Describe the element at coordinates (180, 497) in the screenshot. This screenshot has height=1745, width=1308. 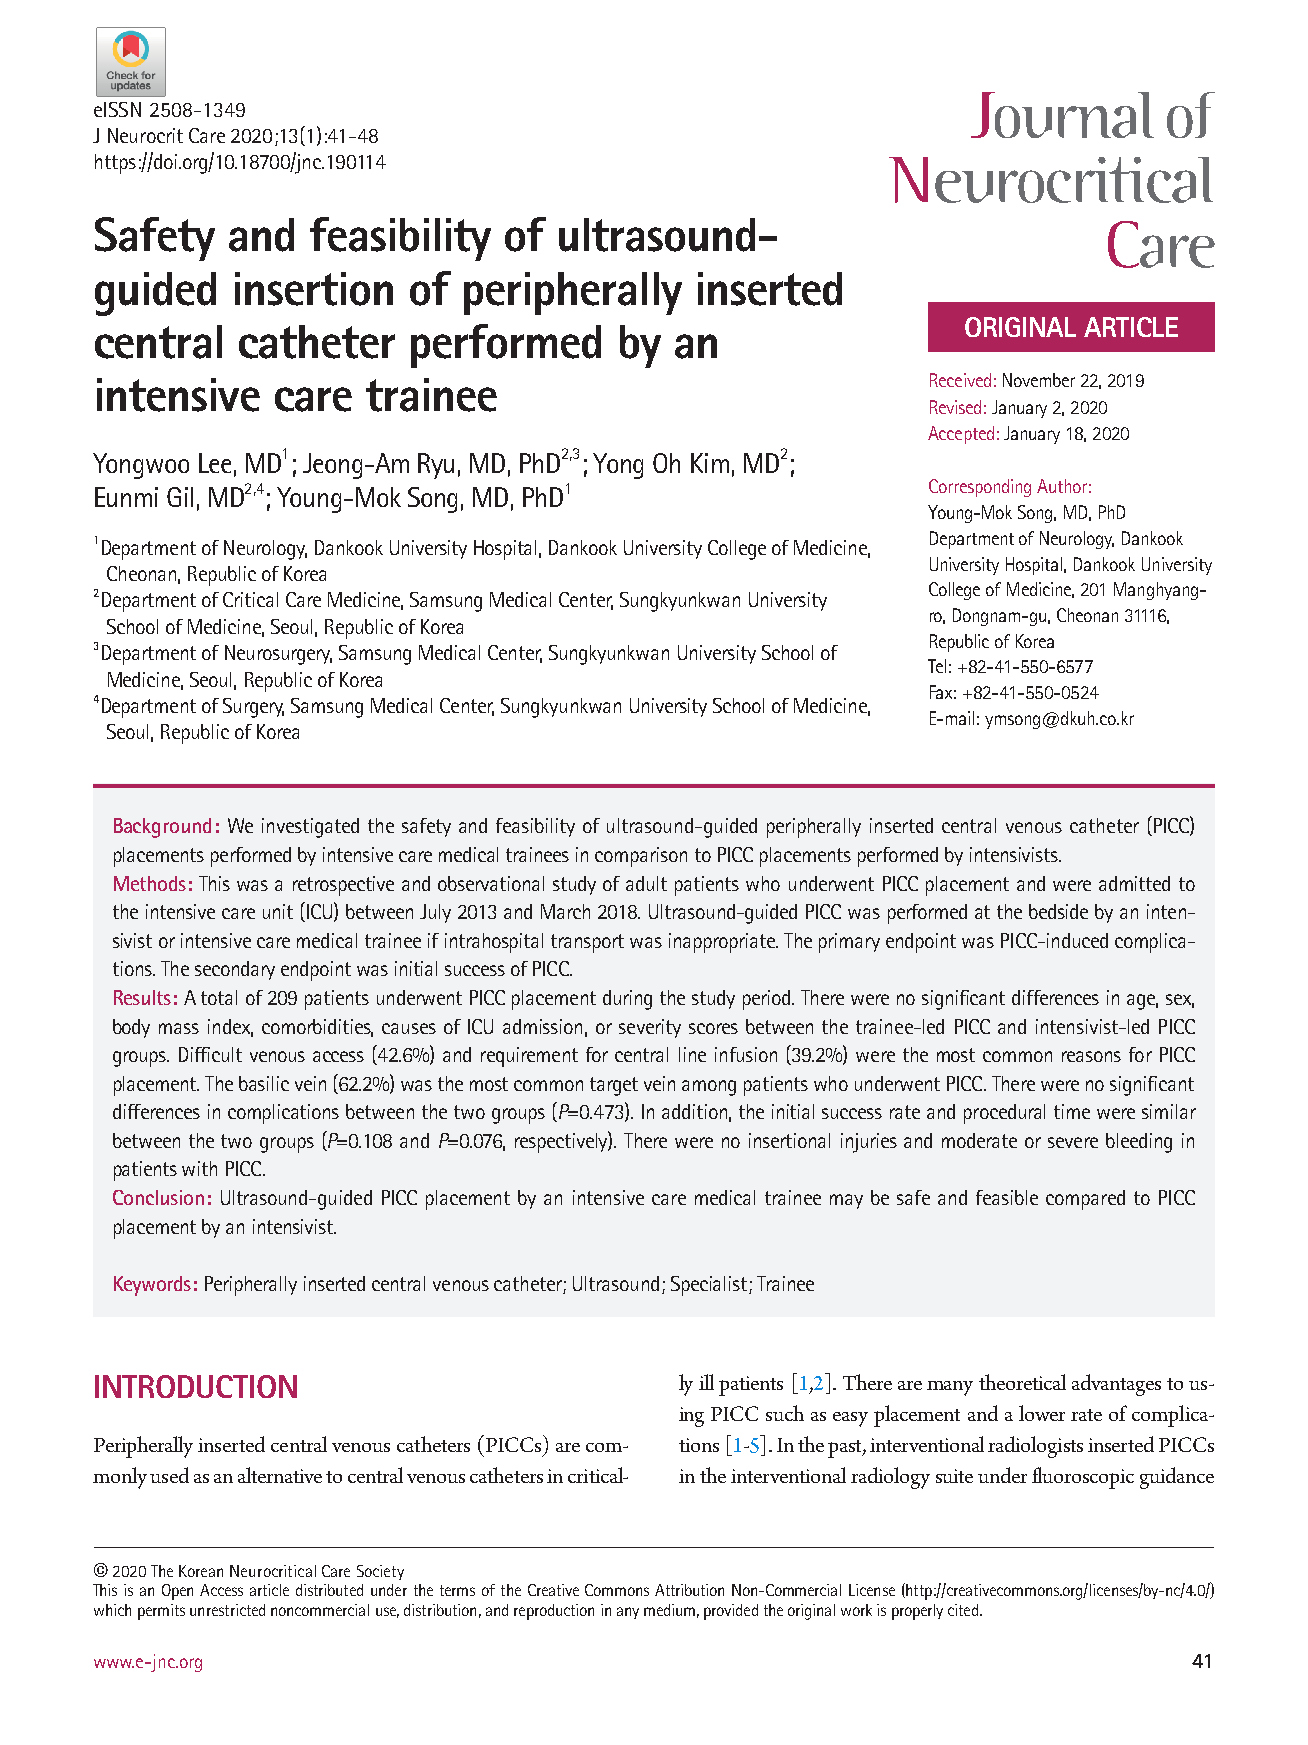
I see `Gil` at that location.
